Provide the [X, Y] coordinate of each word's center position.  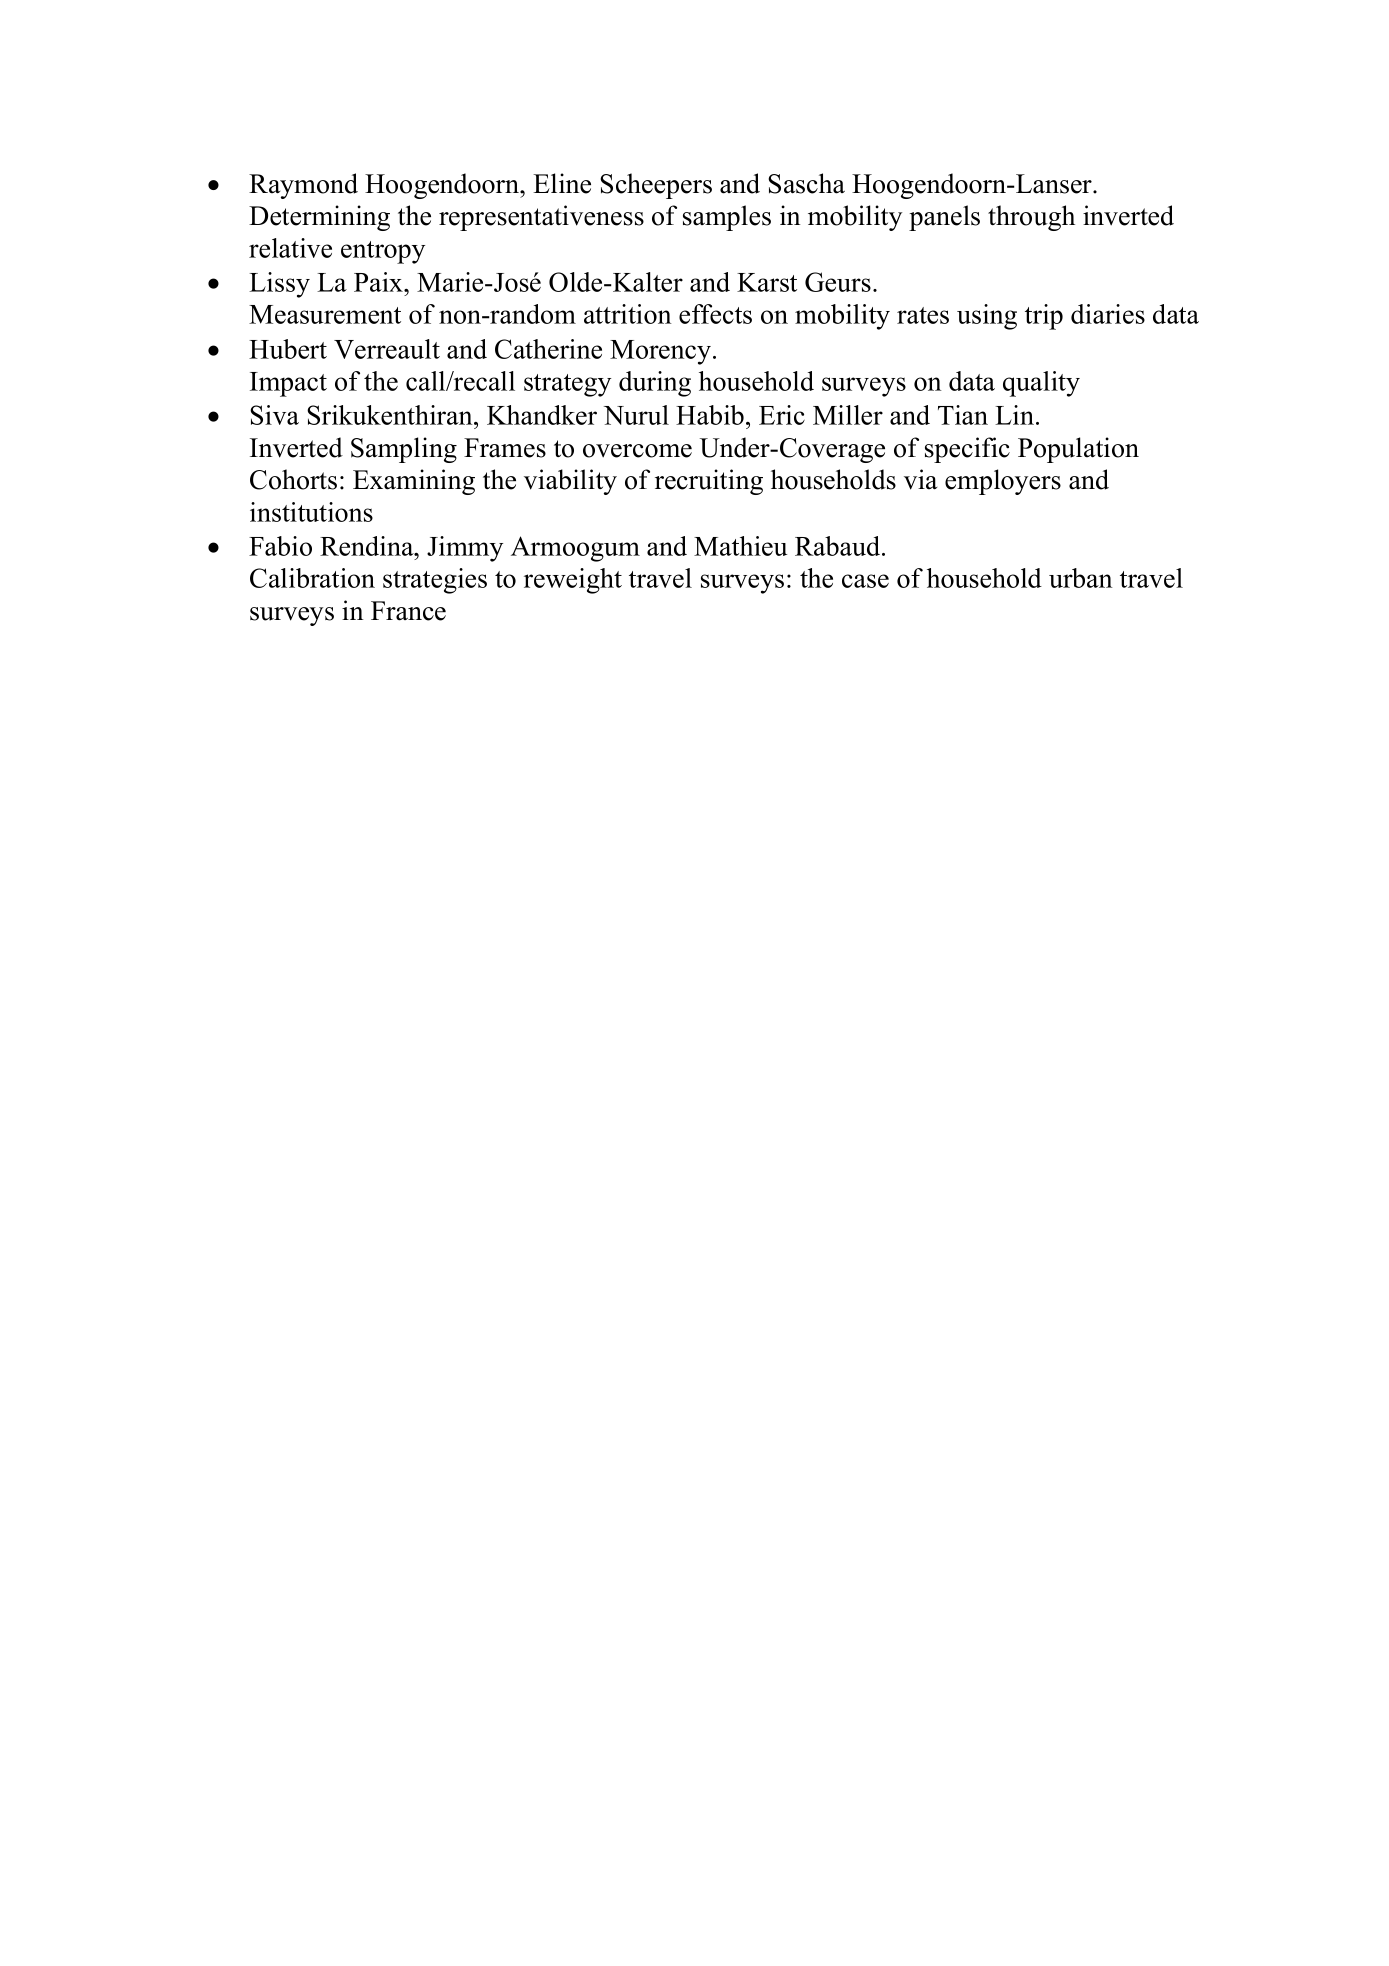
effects [715, 314]
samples [727, 218]
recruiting [709, 482]
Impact [288, 384]
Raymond [303, 186]
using [987, 317]
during [655, 384]
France [408, 611]
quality [1041, 384]
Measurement [325, 314]
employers [1003, 482]
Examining [414, 482]
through [1031, 218]
